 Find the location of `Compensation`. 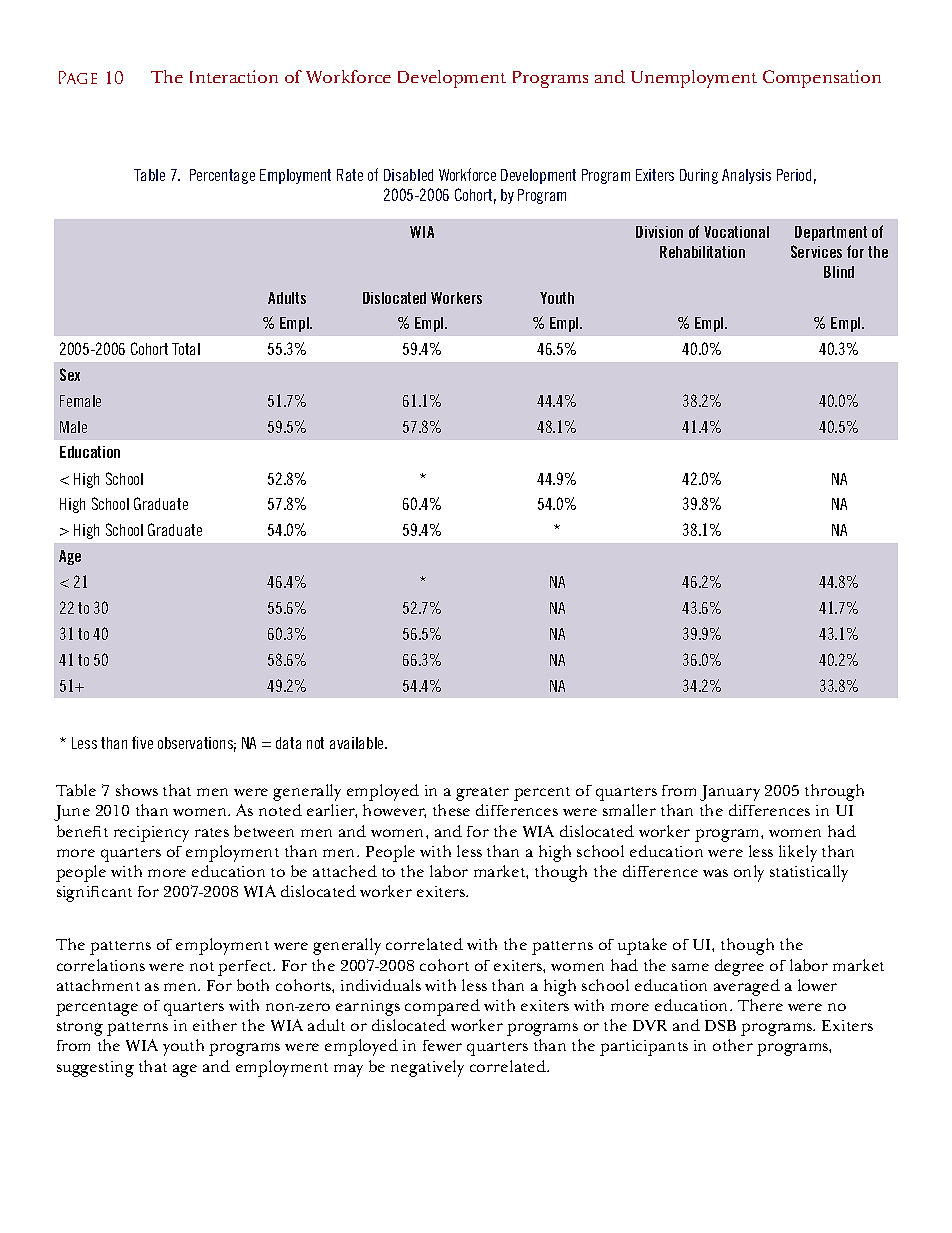

Compensation is located at coordinates (822, 79).
